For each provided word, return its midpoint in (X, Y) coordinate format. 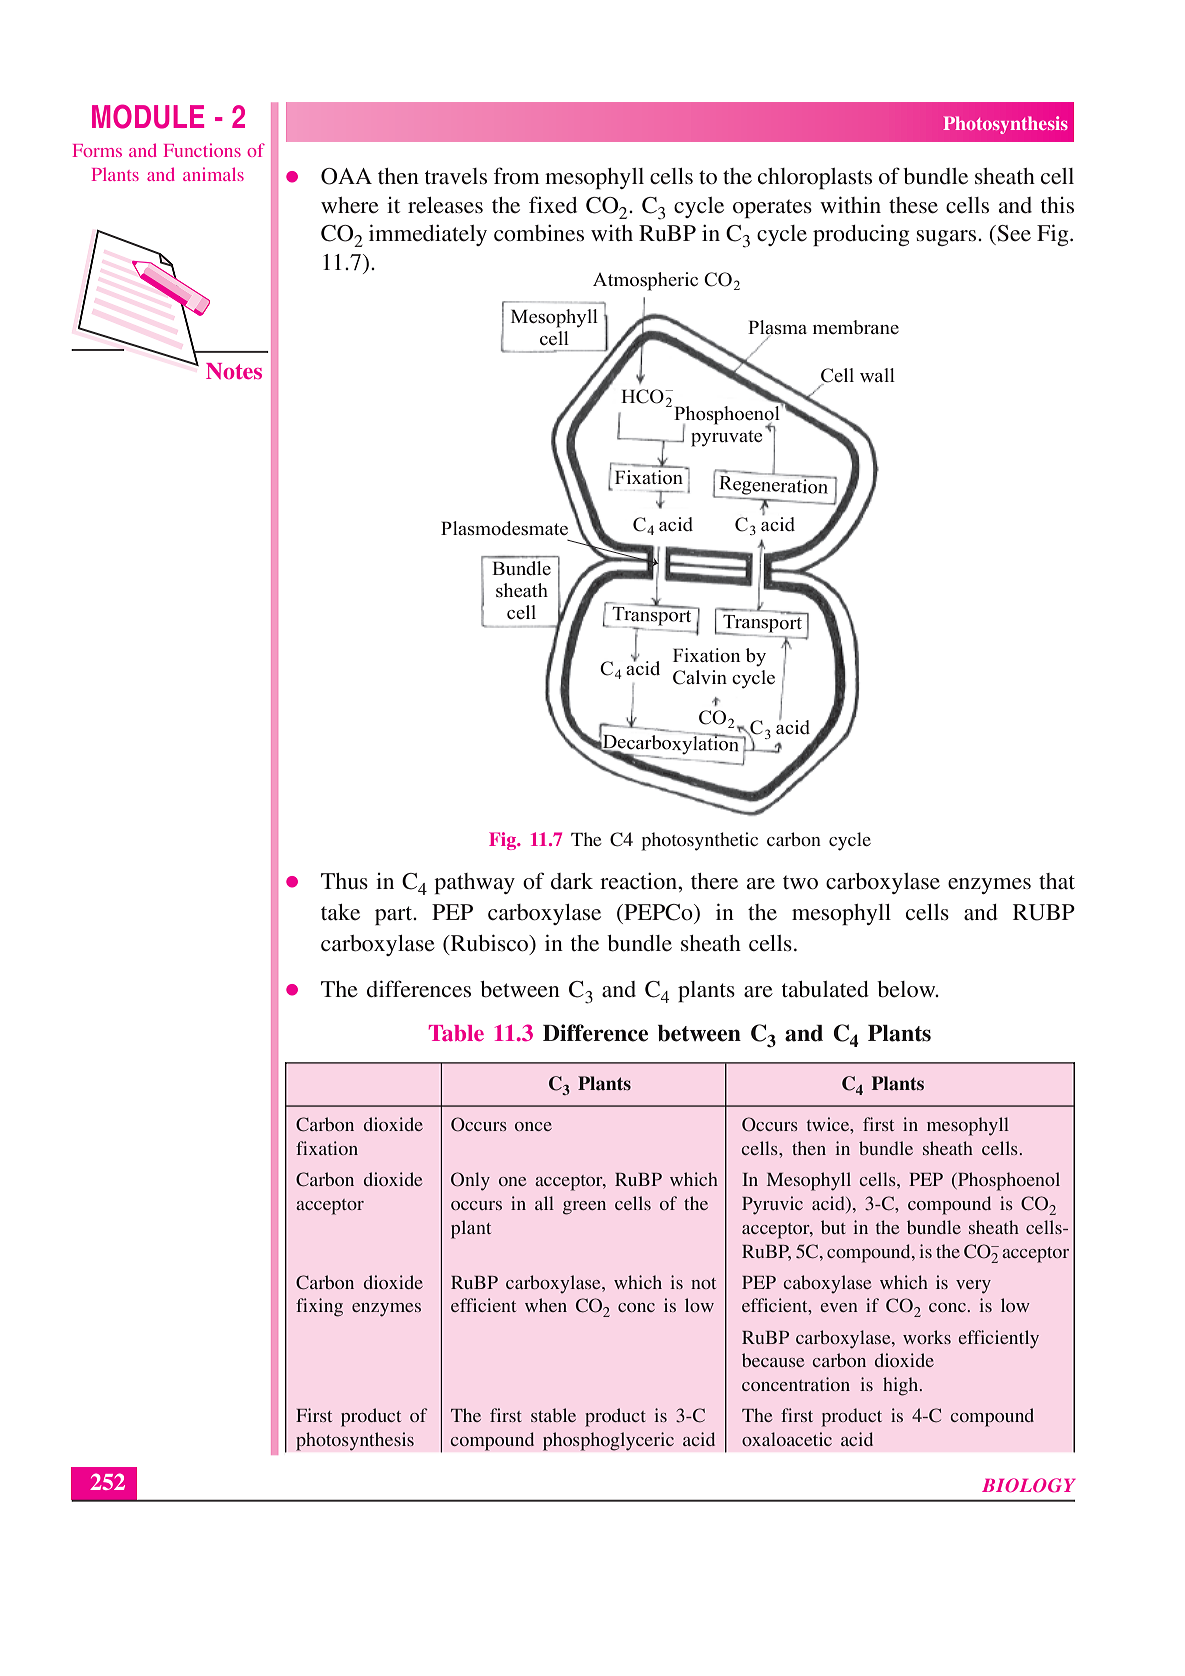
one (512, 1181)
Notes (234, 371)
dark (572, 881)
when (546, 1305)
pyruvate (726, 438)
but (833, 1227)
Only (470, 1181)
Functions (202, 150)
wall (877, 375)
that (1057, 881)
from (517, 175)
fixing (319, 1307)
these (913, 205)
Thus (344, 881)
